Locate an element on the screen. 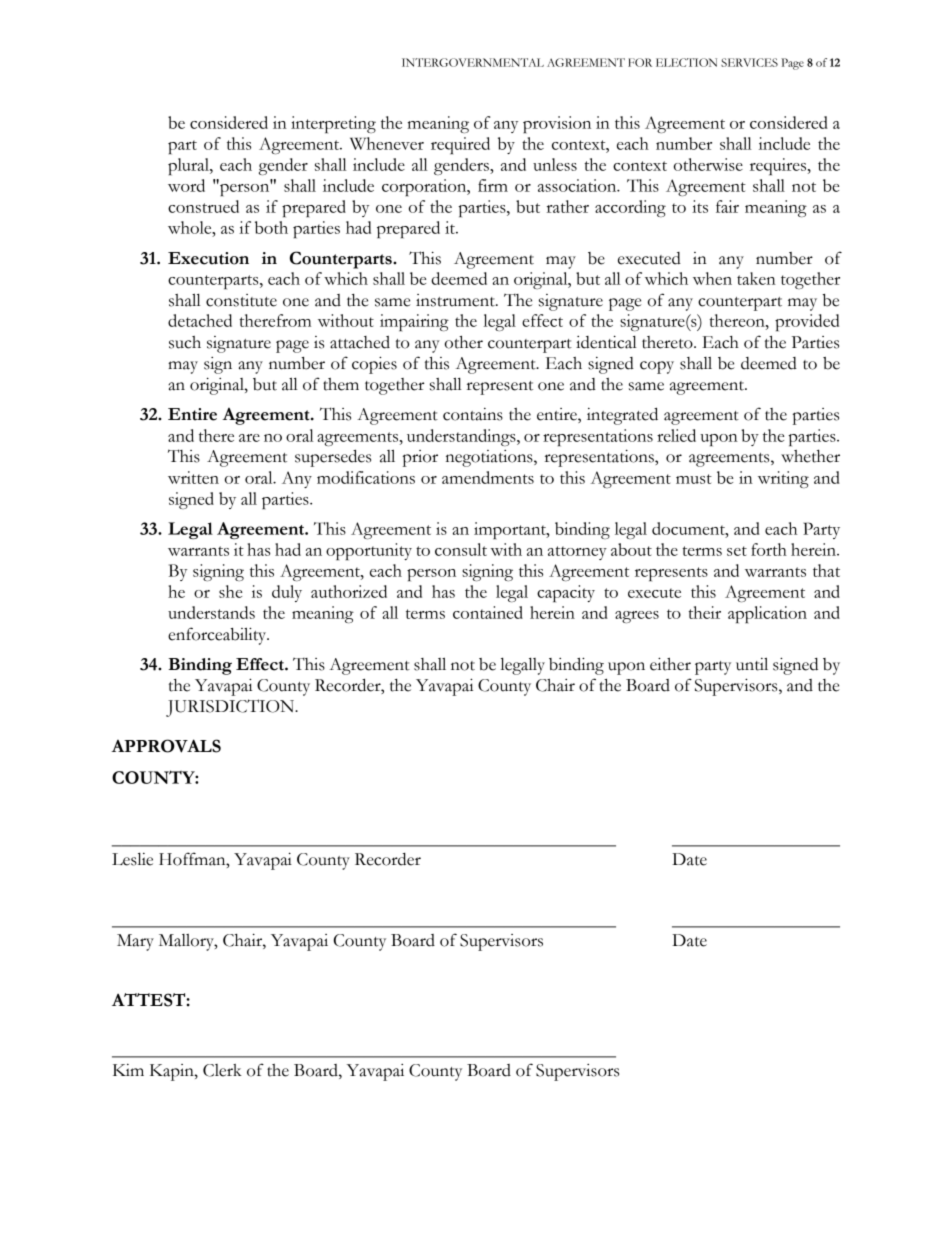 The width and height of the screenshot is (952, 1233). Clerk is located at coordinates (222, 1070).
